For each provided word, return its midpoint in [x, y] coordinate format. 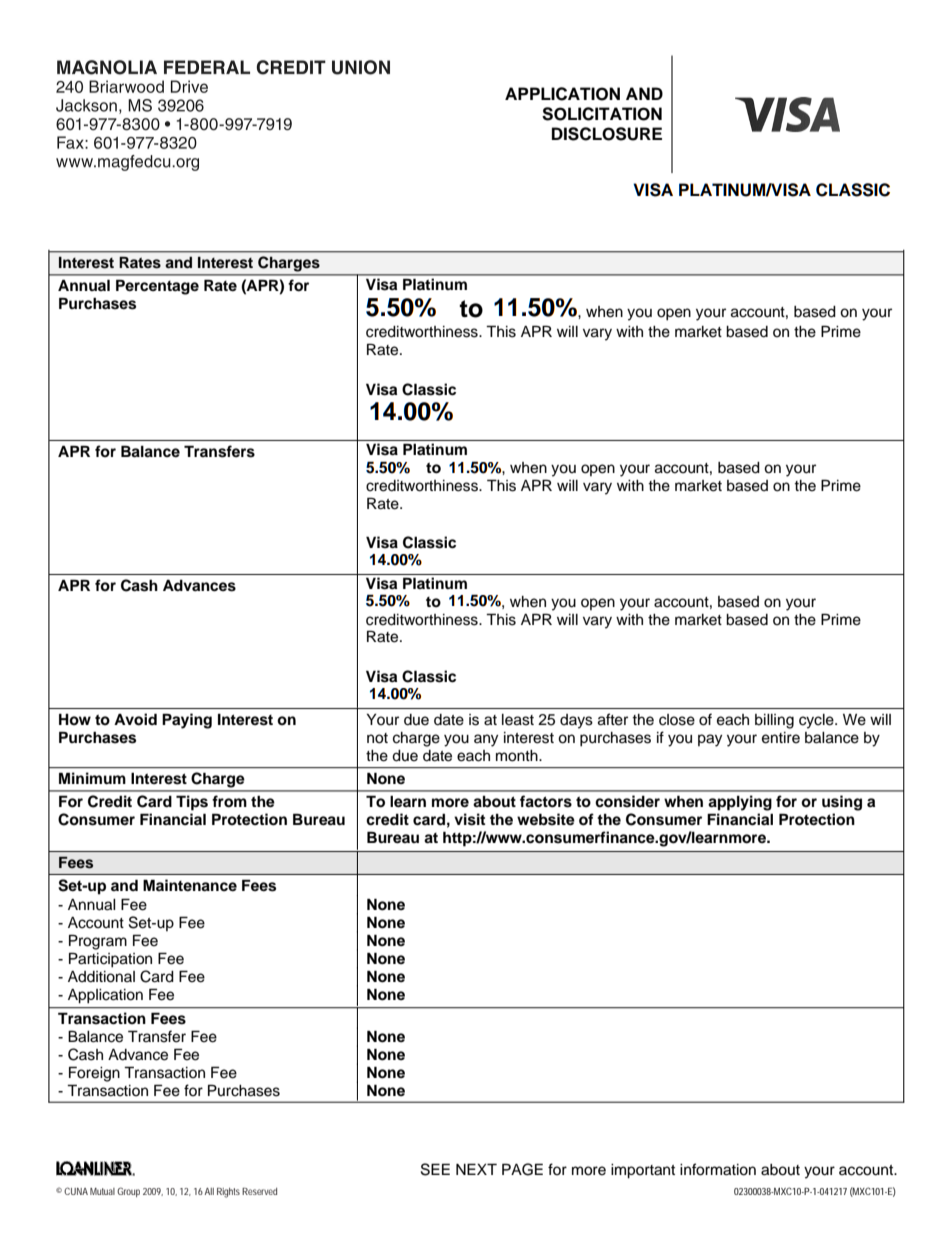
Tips [192, 803]
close [677, 720]
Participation [110, 960]
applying [740, 803]
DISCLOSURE [607, 134]
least [518, 720]
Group [128, 1192]
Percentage [157, 287]
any [486, 740]
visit [469, 819]
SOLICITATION [602, 114]
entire [781, 738]
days [576, 721]
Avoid [135, 719]
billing [774, 721]
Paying [187, 721]
